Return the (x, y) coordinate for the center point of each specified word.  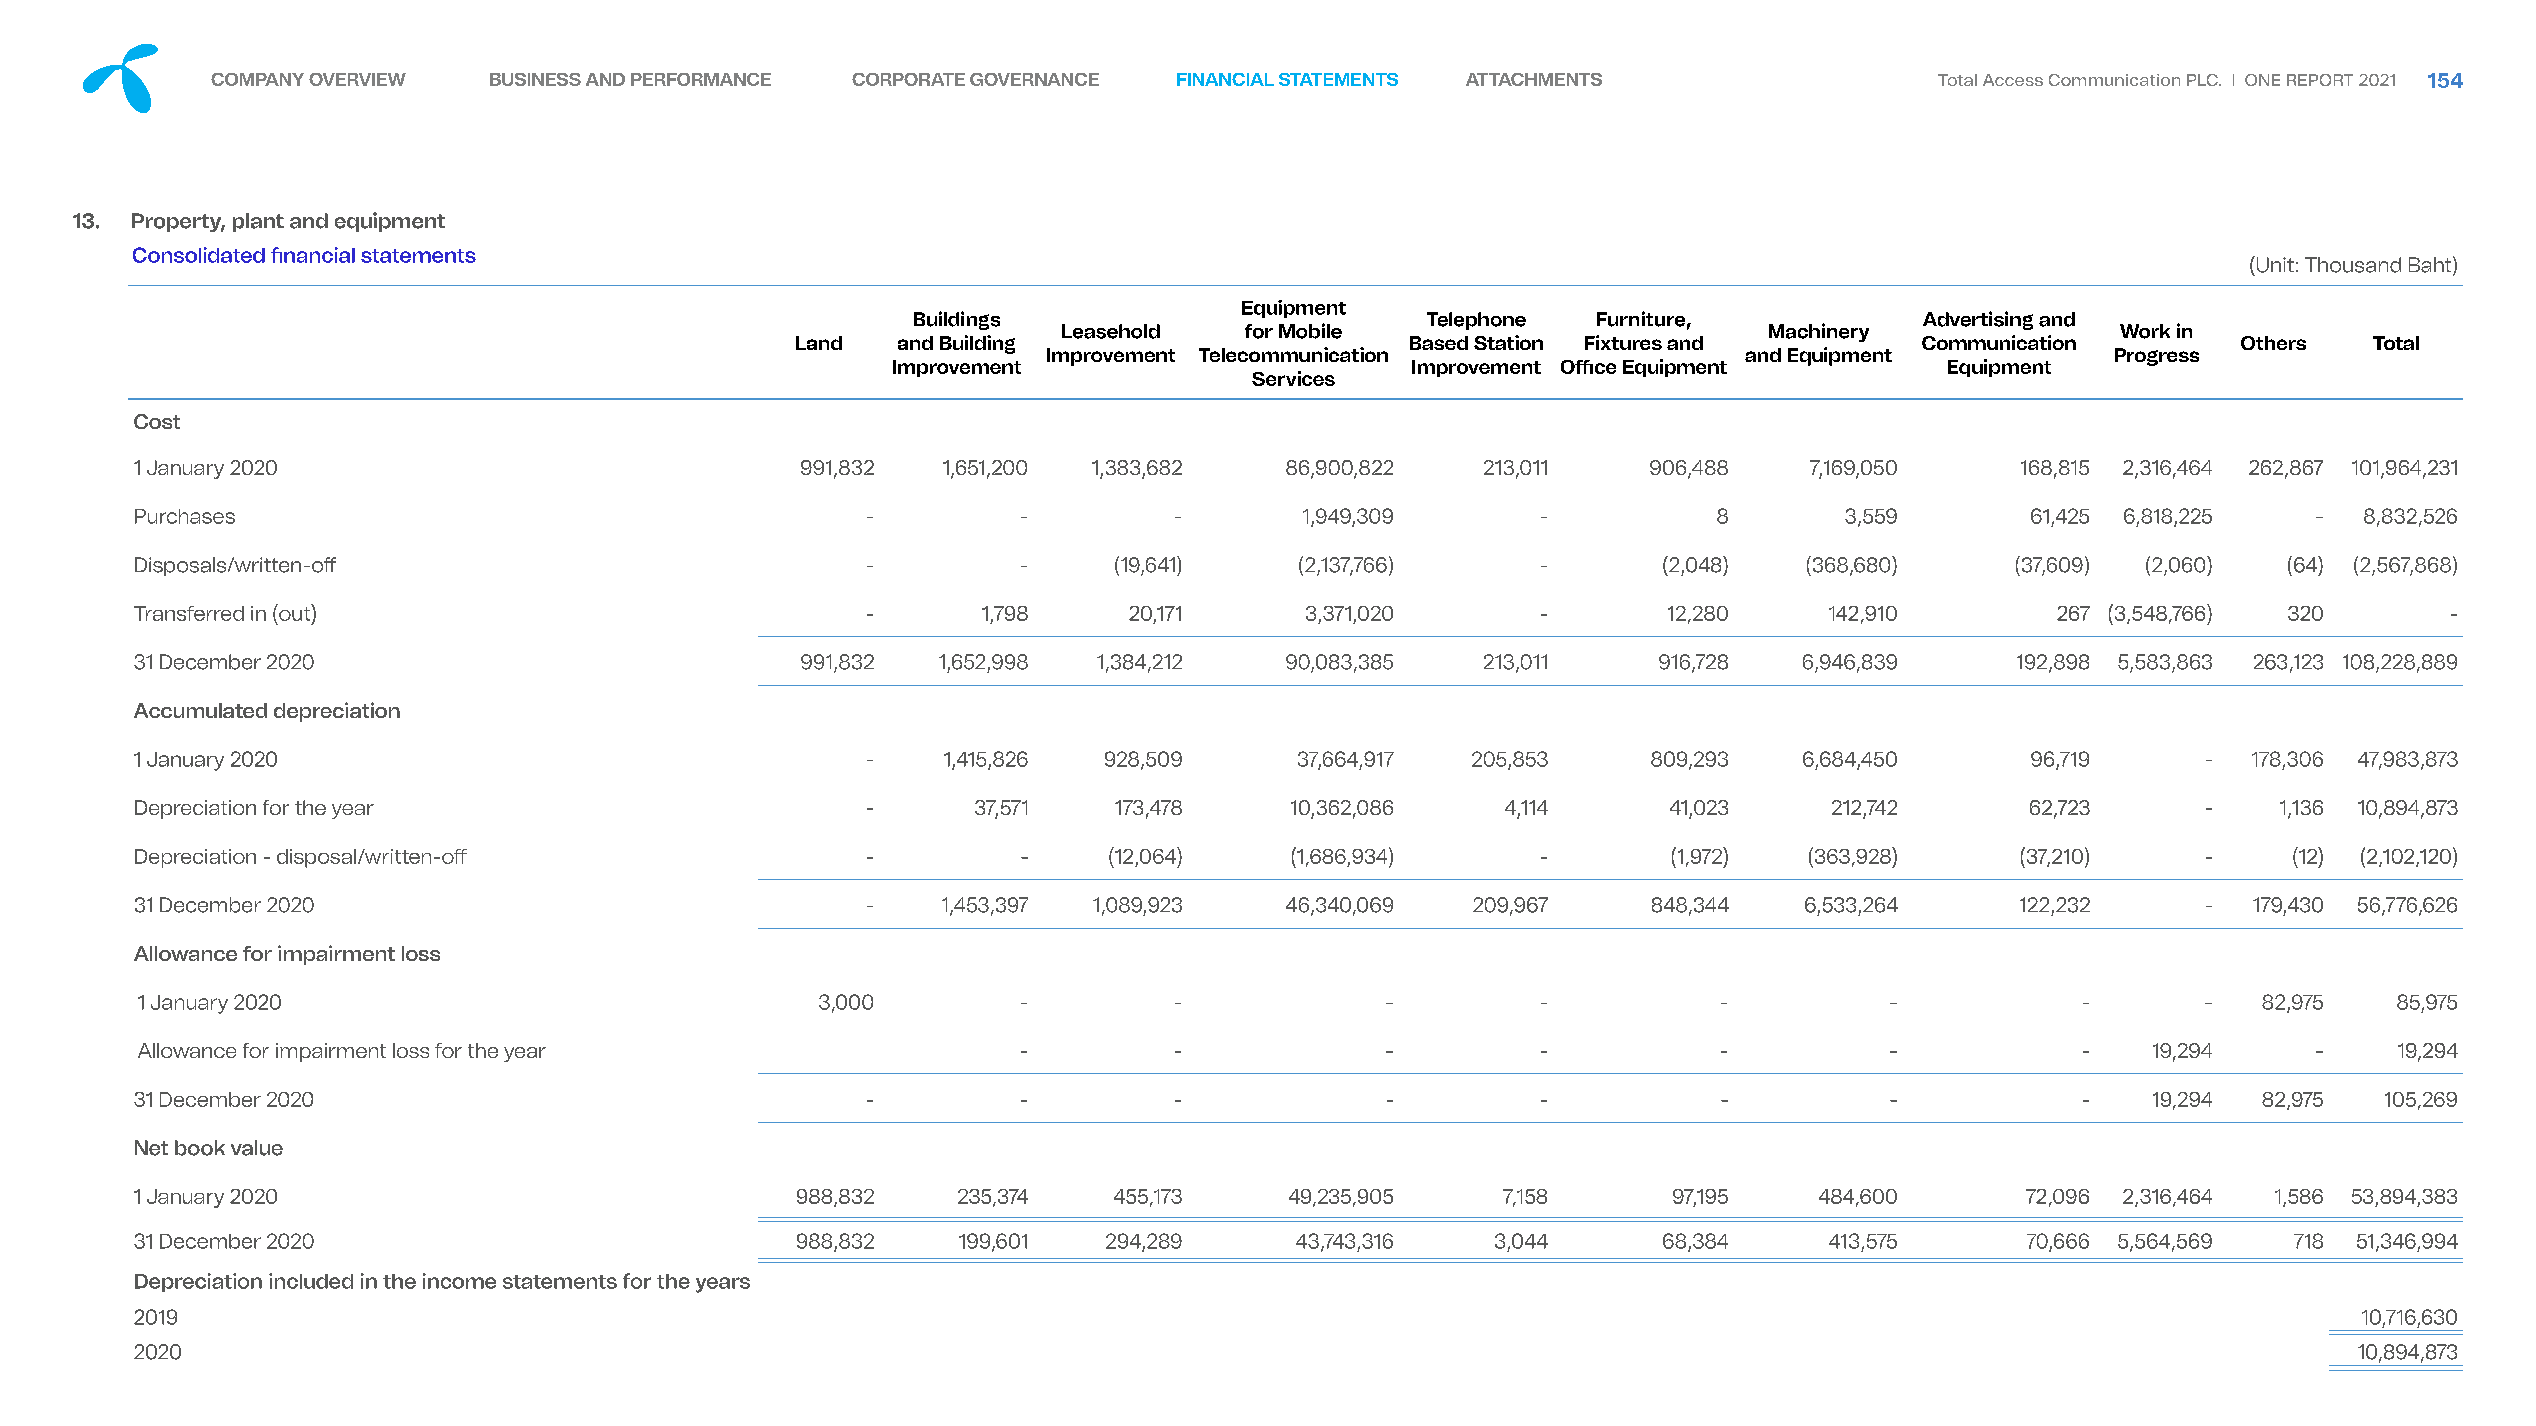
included (311, 1281)
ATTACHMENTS (1534, 79)
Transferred (189, 613)
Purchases (185, 516)
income (459, 1281)
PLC (2203, 80)
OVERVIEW (357, 79)
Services (1293, 378)
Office (1588, 367)
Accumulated (200, 710)
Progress (2157, 357)
